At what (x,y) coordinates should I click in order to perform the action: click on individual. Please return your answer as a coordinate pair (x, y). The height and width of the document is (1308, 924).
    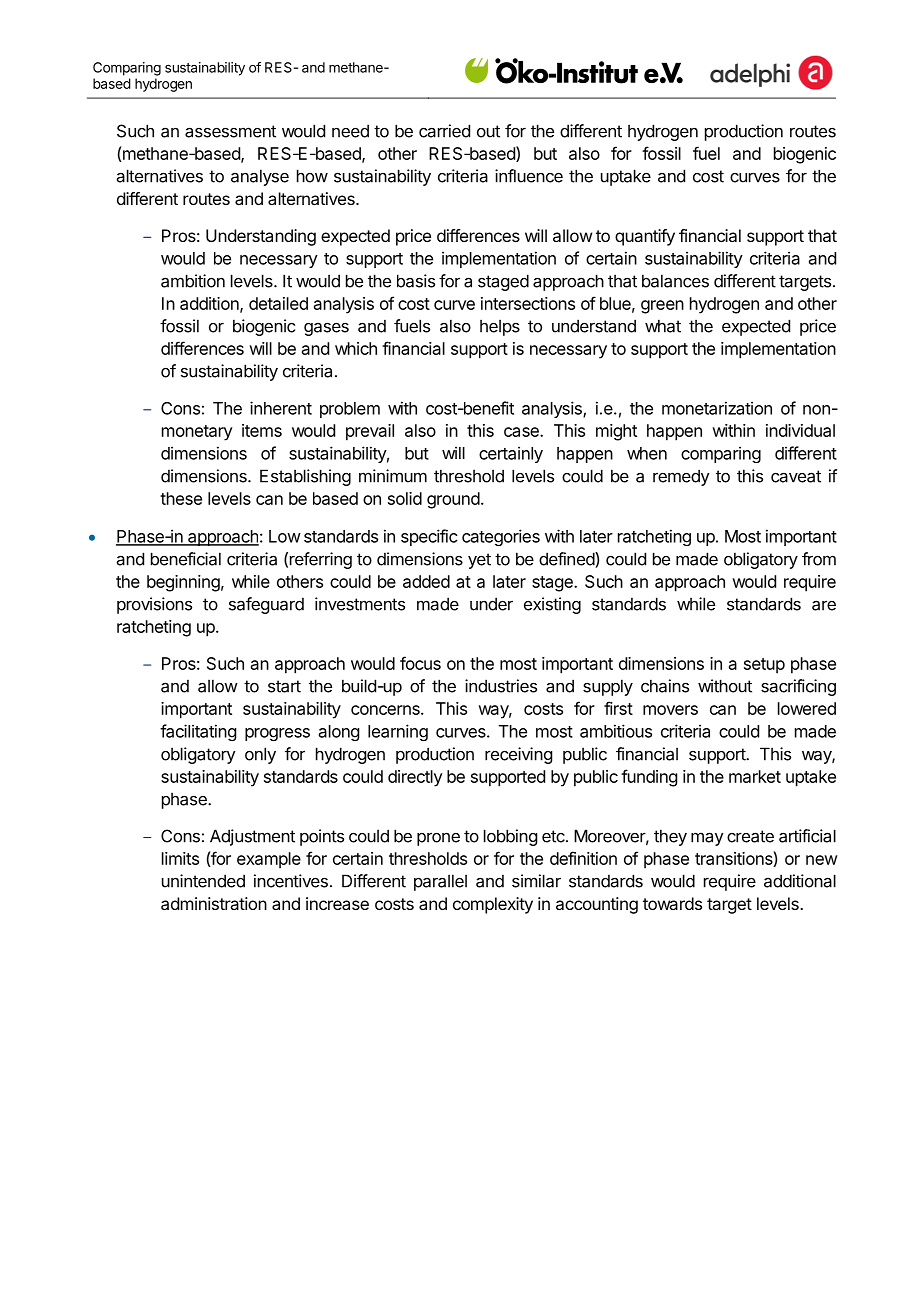
    Looking at the image, I should click on (800, 430).
